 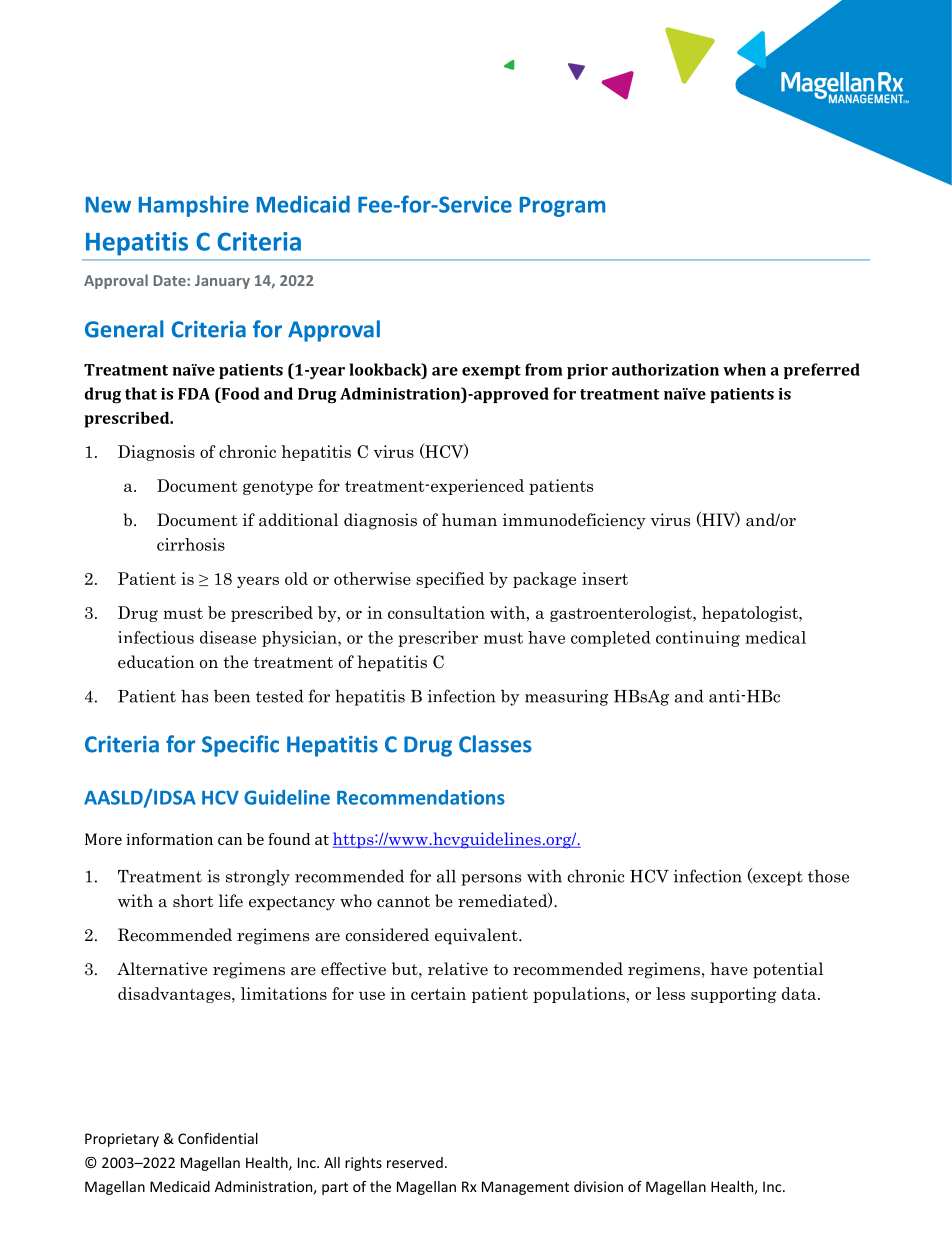 What do you see at coordinates (415, 1162) in the screenshot?
I see `reserved` at bounding box center [415, 1162].
